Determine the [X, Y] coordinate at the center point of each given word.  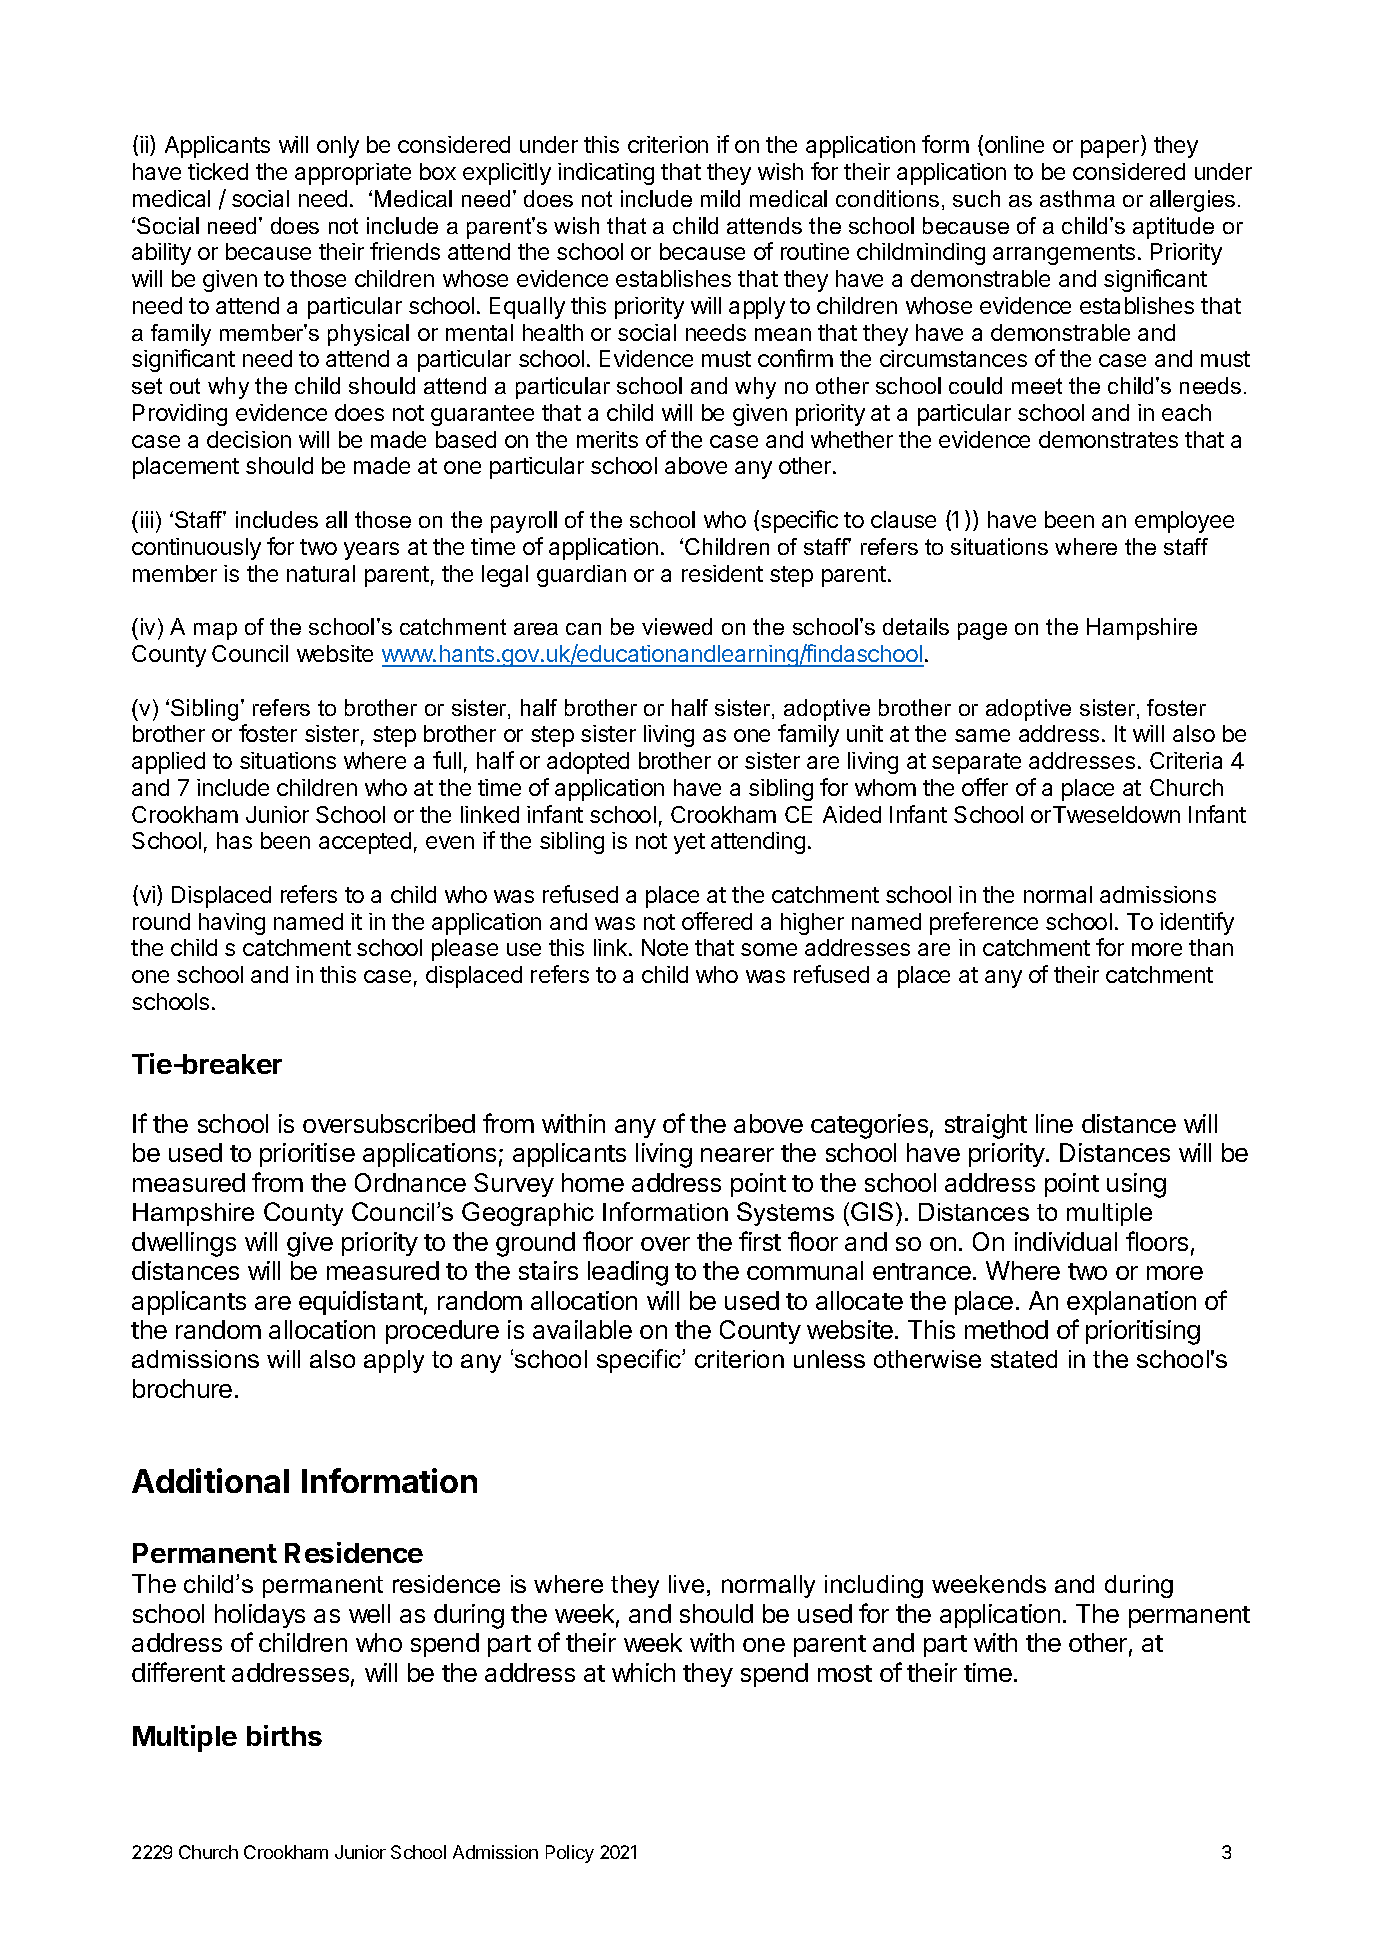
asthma [1077, 198]
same [982, 735]
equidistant [361, 1303]
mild [720, 198]
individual [1066, 1241]
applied [168, 763]
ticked [218, 171]
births [284, 1735]
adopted [588, 763]
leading [628, 1273]
